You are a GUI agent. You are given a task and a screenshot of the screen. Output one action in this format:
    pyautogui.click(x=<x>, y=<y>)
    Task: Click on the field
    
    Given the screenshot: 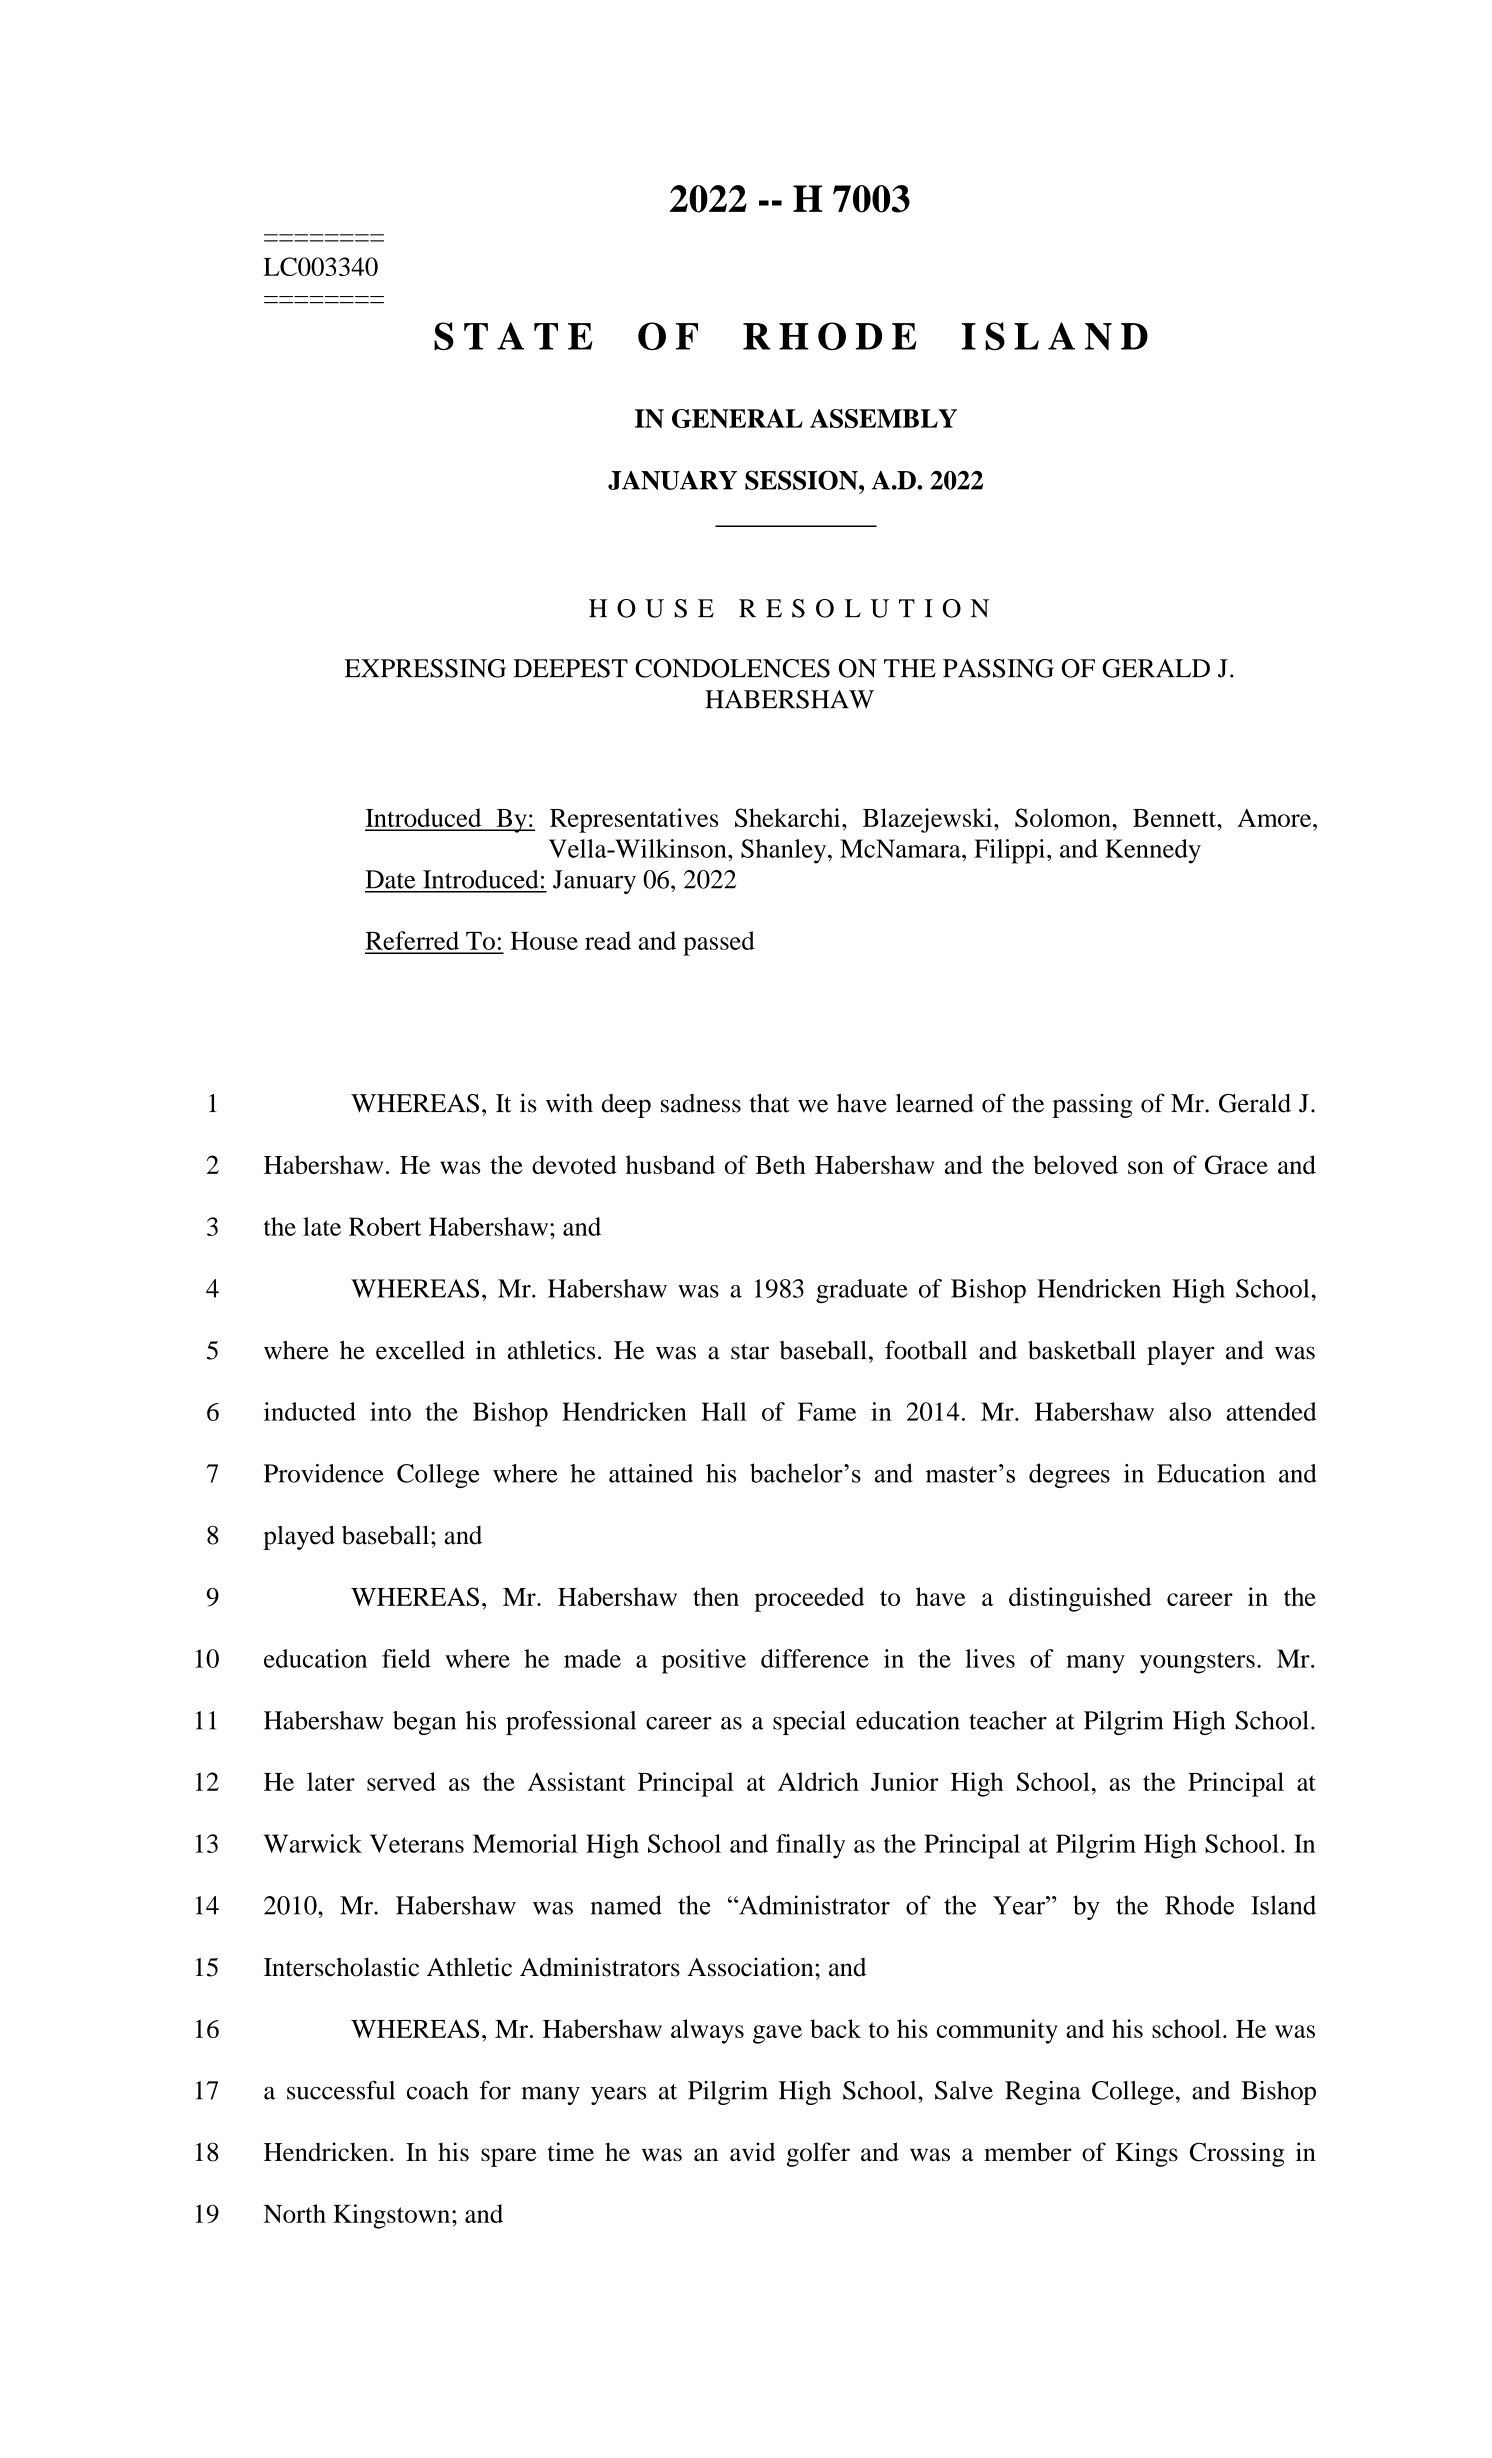 What is the action you would take?
    pyautogui.click(x=406, y=1658)
